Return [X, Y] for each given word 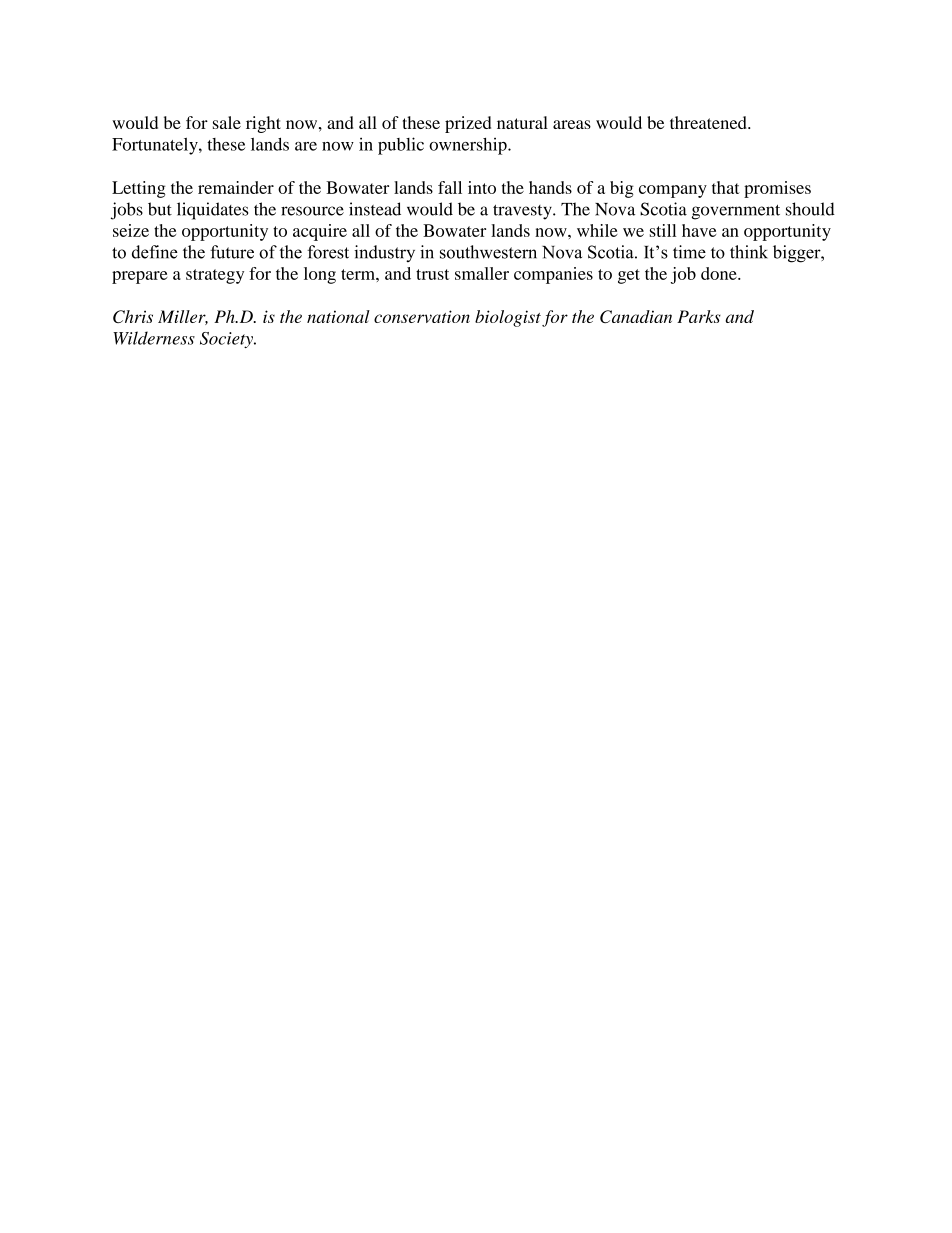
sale [227, 122]
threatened [709, 122]
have [699, 230]
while [597, 230]
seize [131, 230]
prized [468, 124]
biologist [508, 318]
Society [227, 340]
